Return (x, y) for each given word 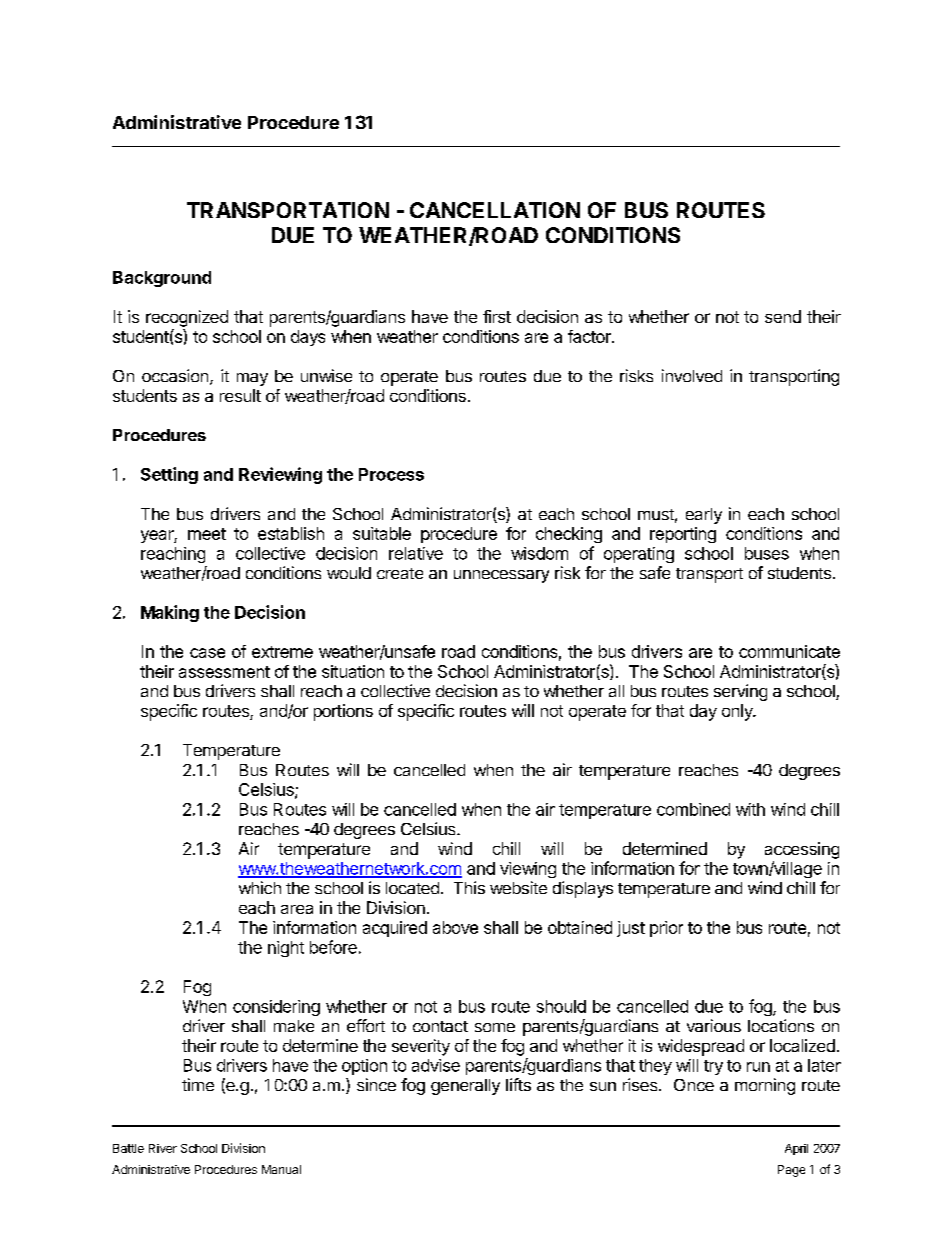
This (469, 887)
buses (767, 553)
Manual (281, 1169)
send (783, 316)
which (260, 887)
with (750, 809)
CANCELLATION (495, 210)
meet (207, 534)
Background (162, 279)
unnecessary (501, 576)
